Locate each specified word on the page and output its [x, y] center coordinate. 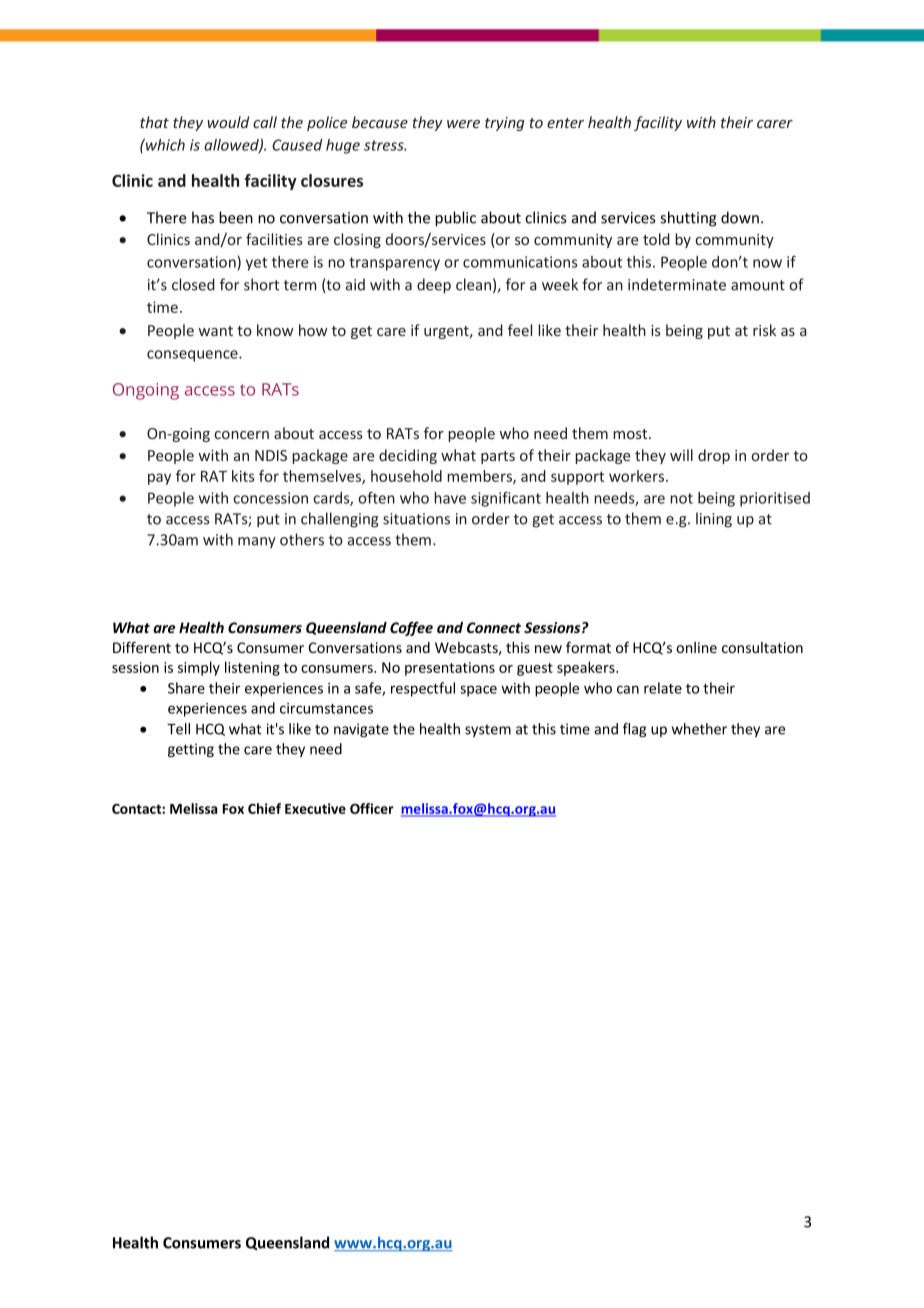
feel [520, 330]
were [463, 124]
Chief [264, 808]
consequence [193, 356]
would [228, 122]
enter [565, 123]
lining [714, 520]
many [257, 543]
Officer [372, 808]
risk [764, 330]
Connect [494, 627]
